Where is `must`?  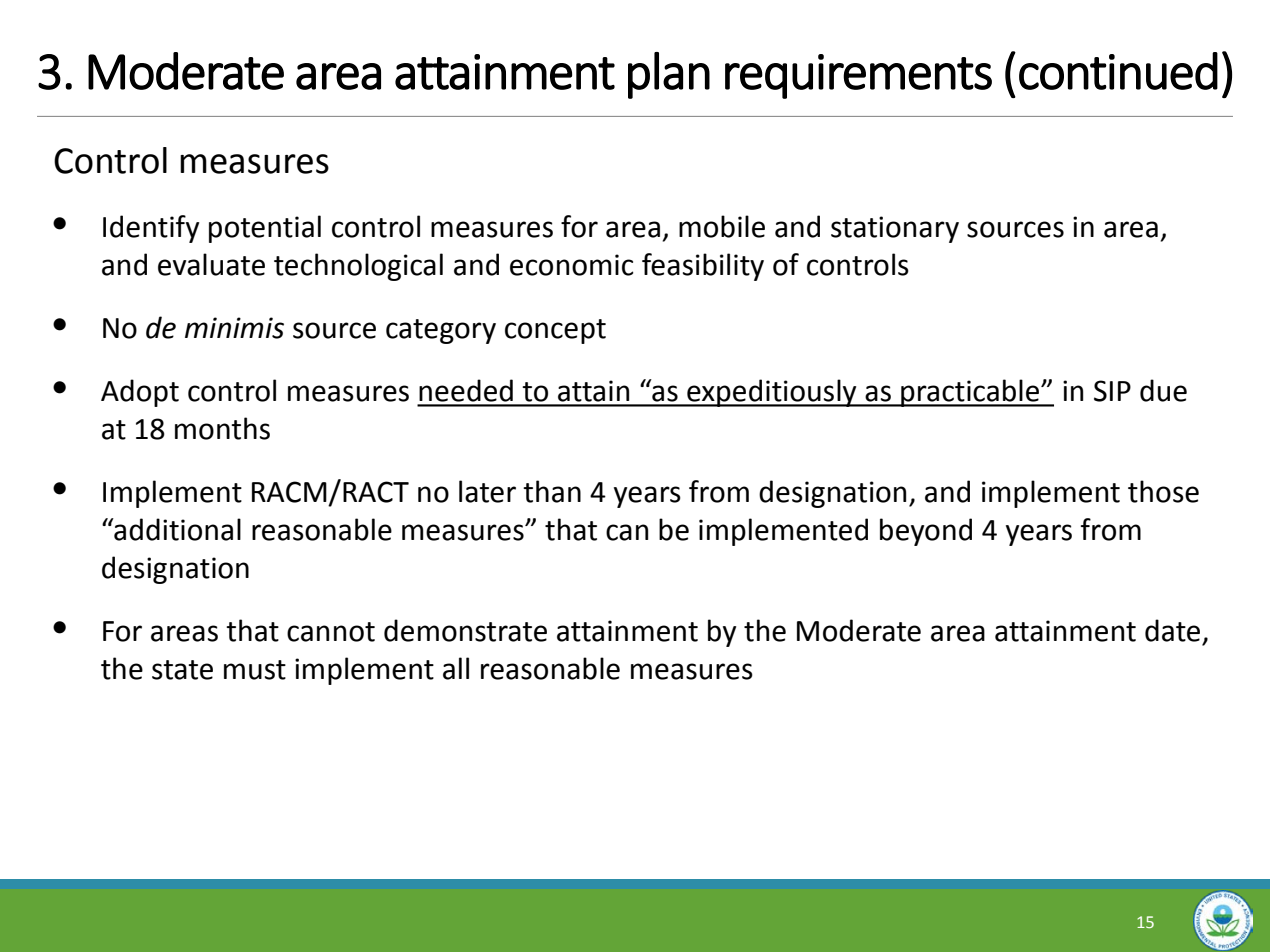 must is located at coordinates (255, 670).
